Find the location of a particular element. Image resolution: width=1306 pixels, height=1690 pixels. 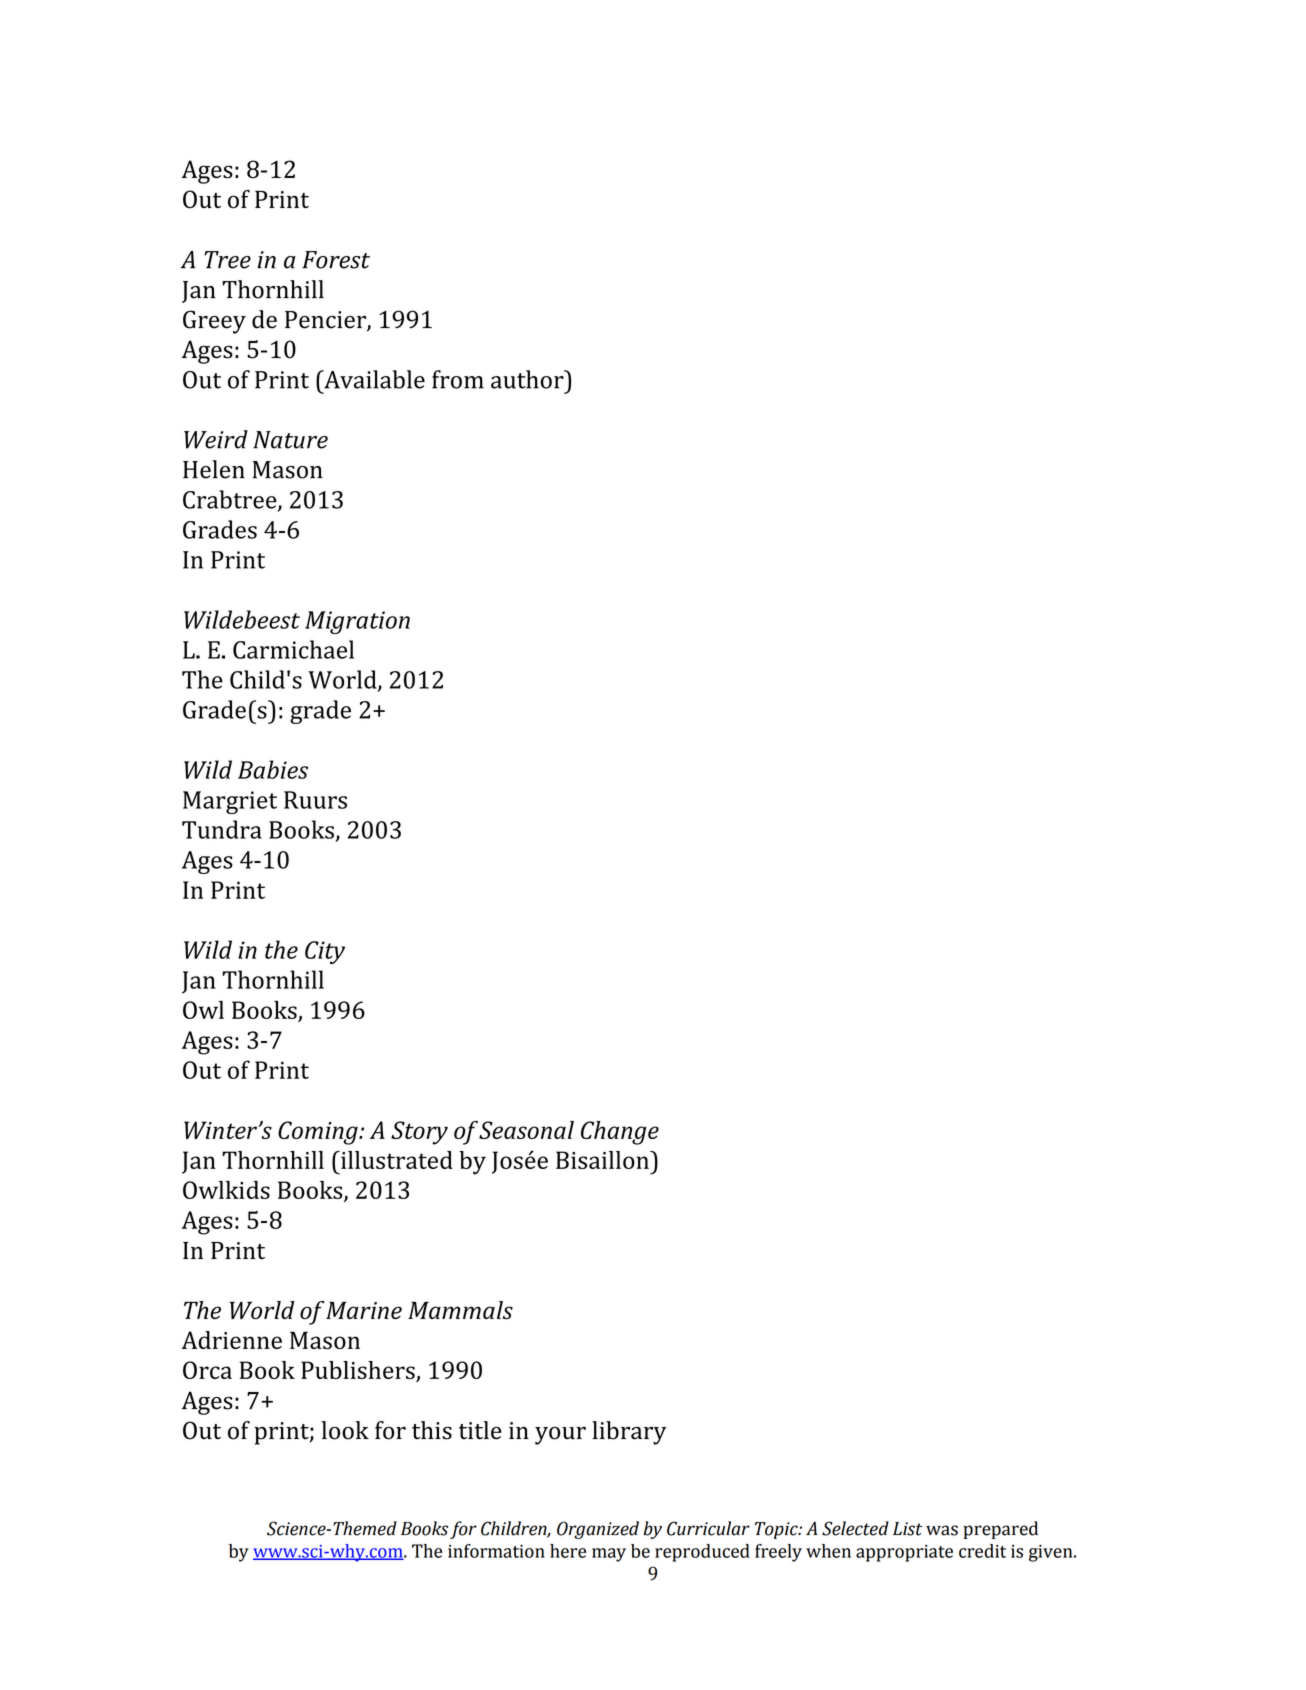

Forest is located at coordinates (336, 260).
